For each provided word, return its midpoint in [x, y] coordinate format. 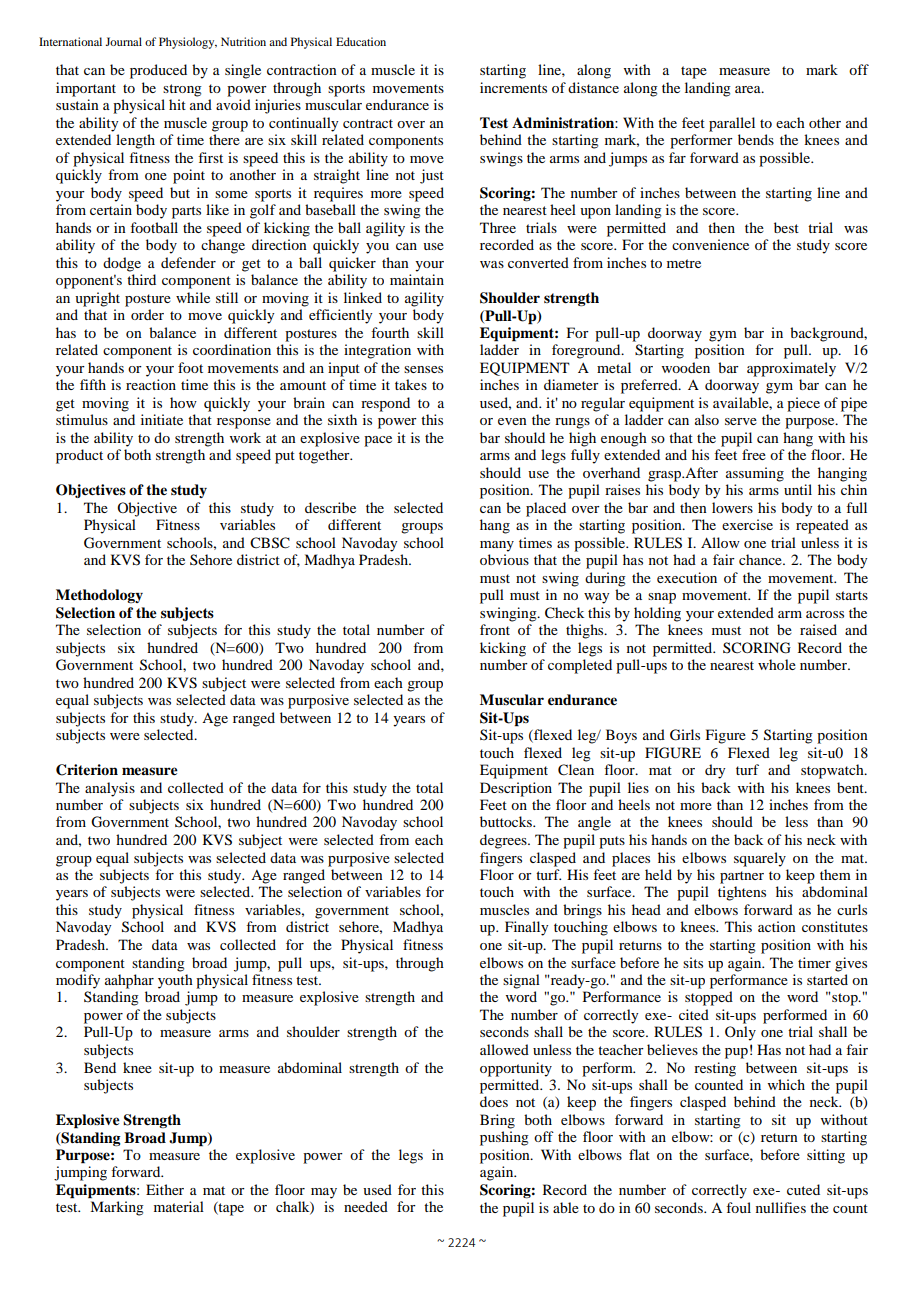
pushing [504, 1138]
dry [715, 771]
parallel [732, 124]
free [754, 454]
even [512, 421]
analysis [110, 789]
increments [513, 87]
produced [158, 71]
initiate [162, 419]
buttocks [507, 821]
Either [165, 1189]
